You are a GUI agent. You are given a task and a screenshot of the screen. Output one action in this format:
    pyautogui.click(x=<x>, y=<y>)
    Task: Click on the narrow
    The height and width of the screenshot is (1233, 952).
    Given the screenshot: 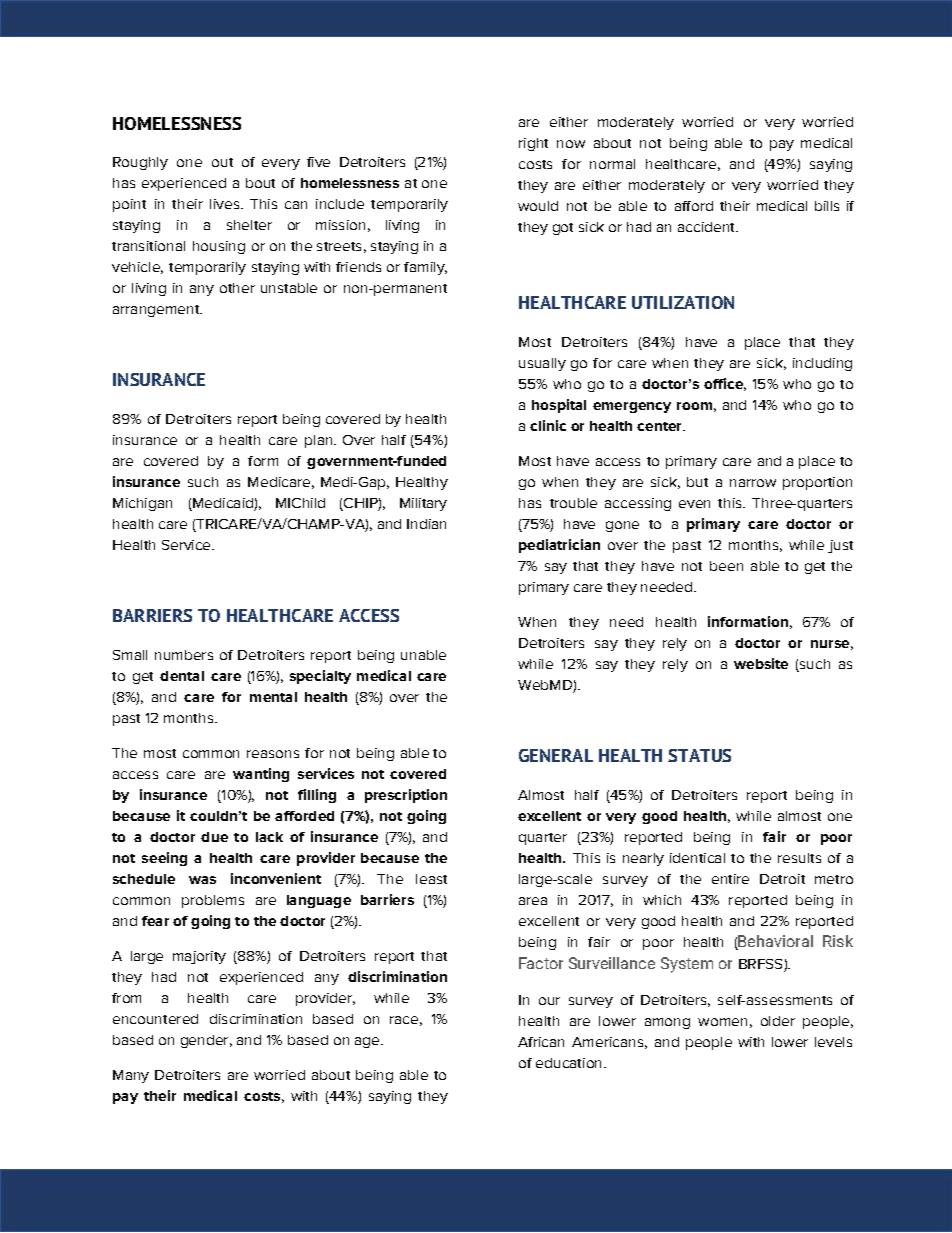 What is the action you would take?
    pyautogui.click(x=753, y=483)
